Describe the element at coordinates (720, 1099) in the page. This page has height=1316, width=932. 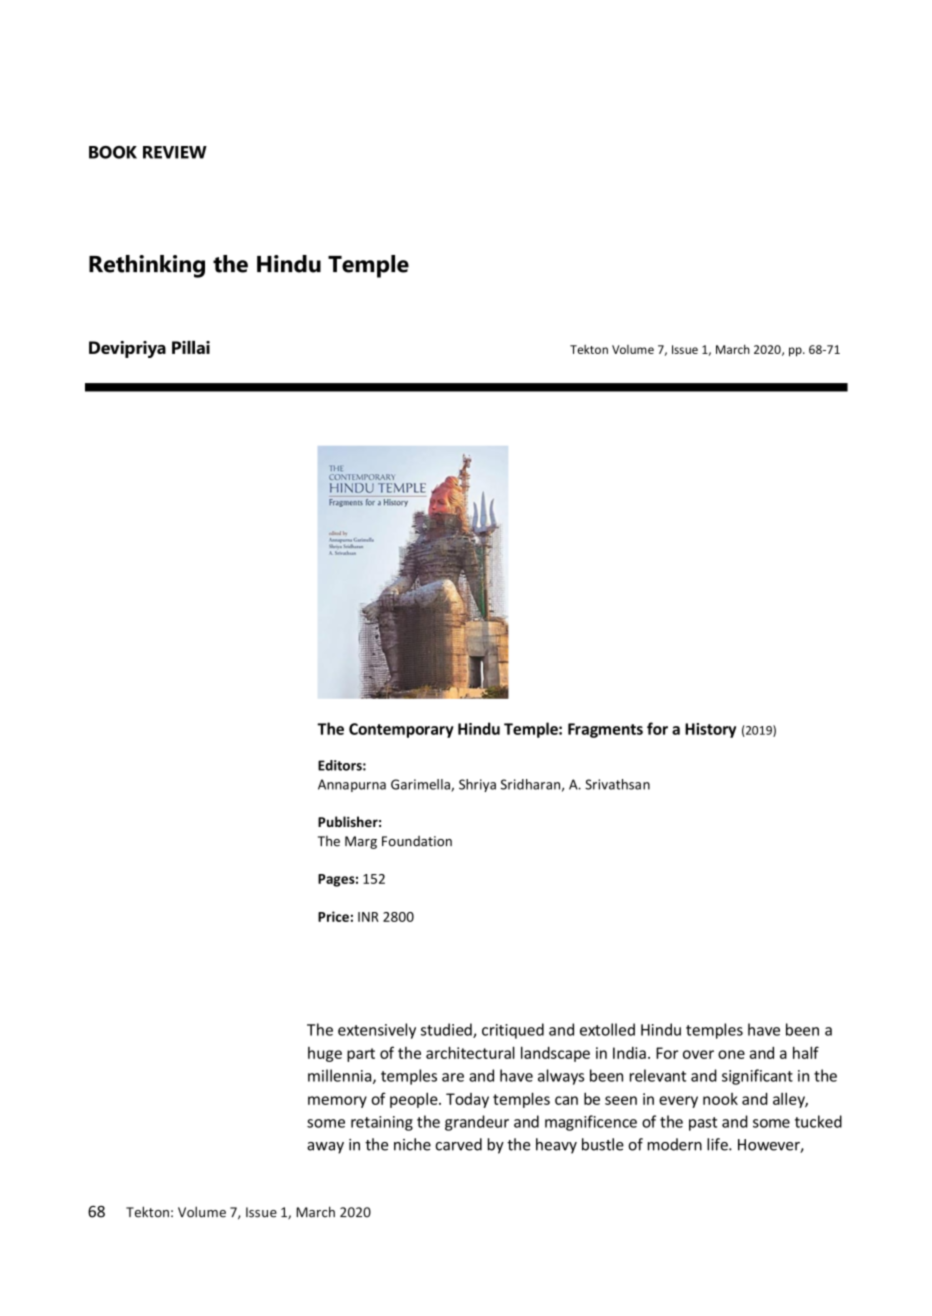
I see `nook` at that location.
